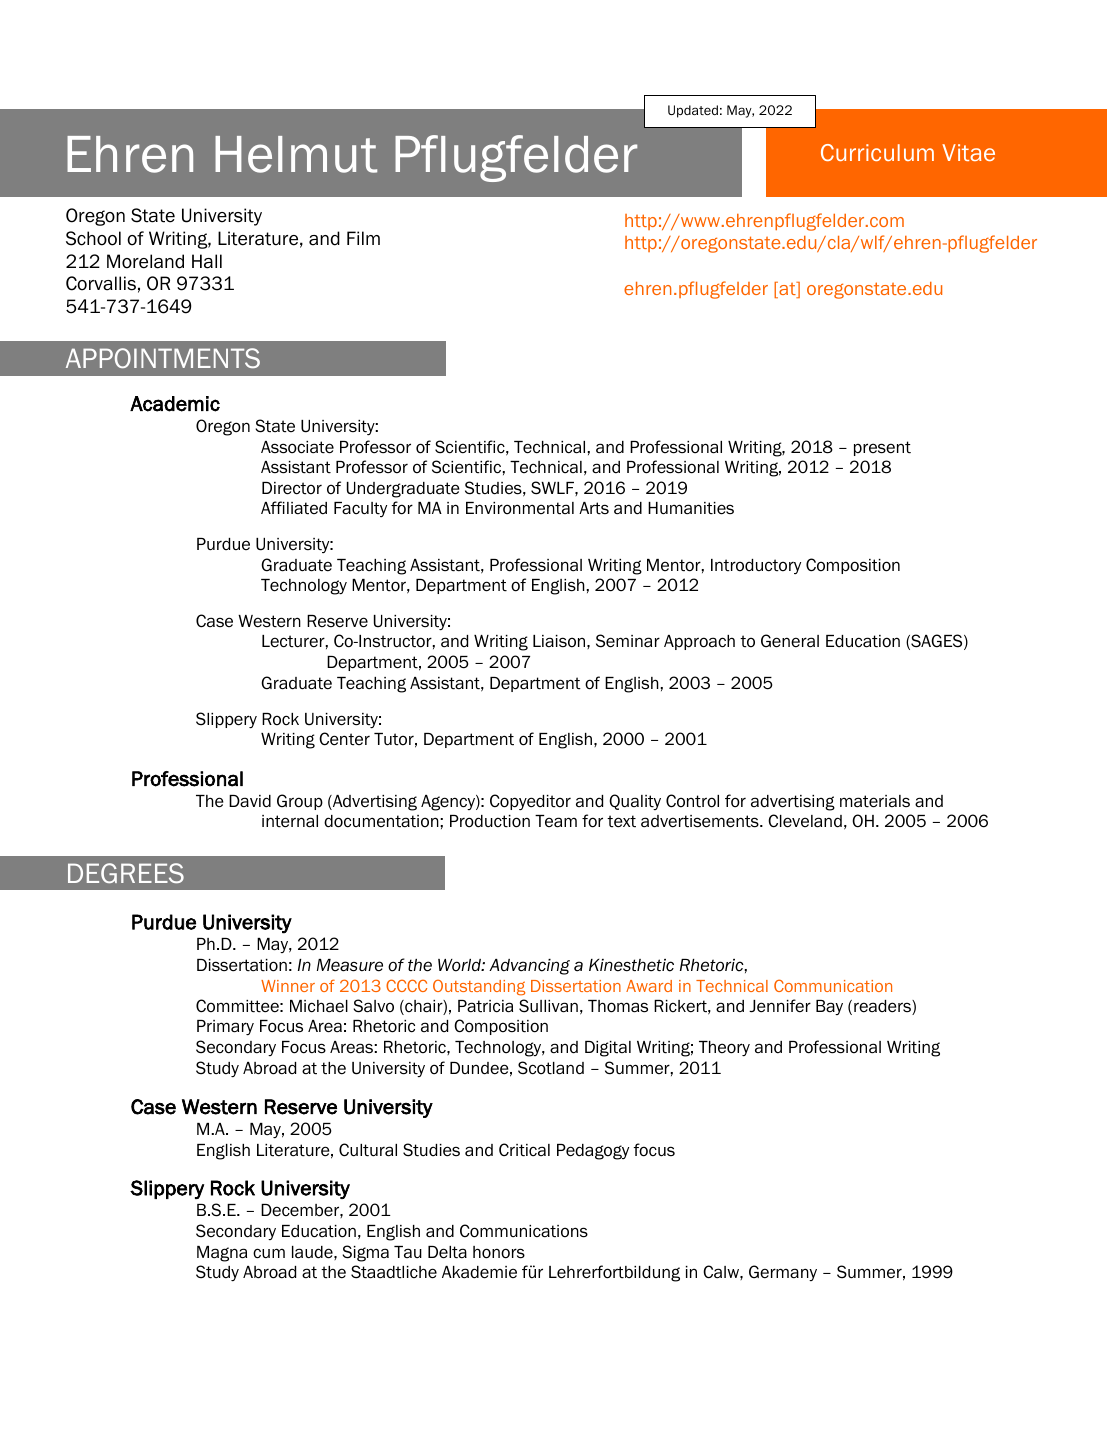  I want to click on Curriculum, so click(877, 152).
